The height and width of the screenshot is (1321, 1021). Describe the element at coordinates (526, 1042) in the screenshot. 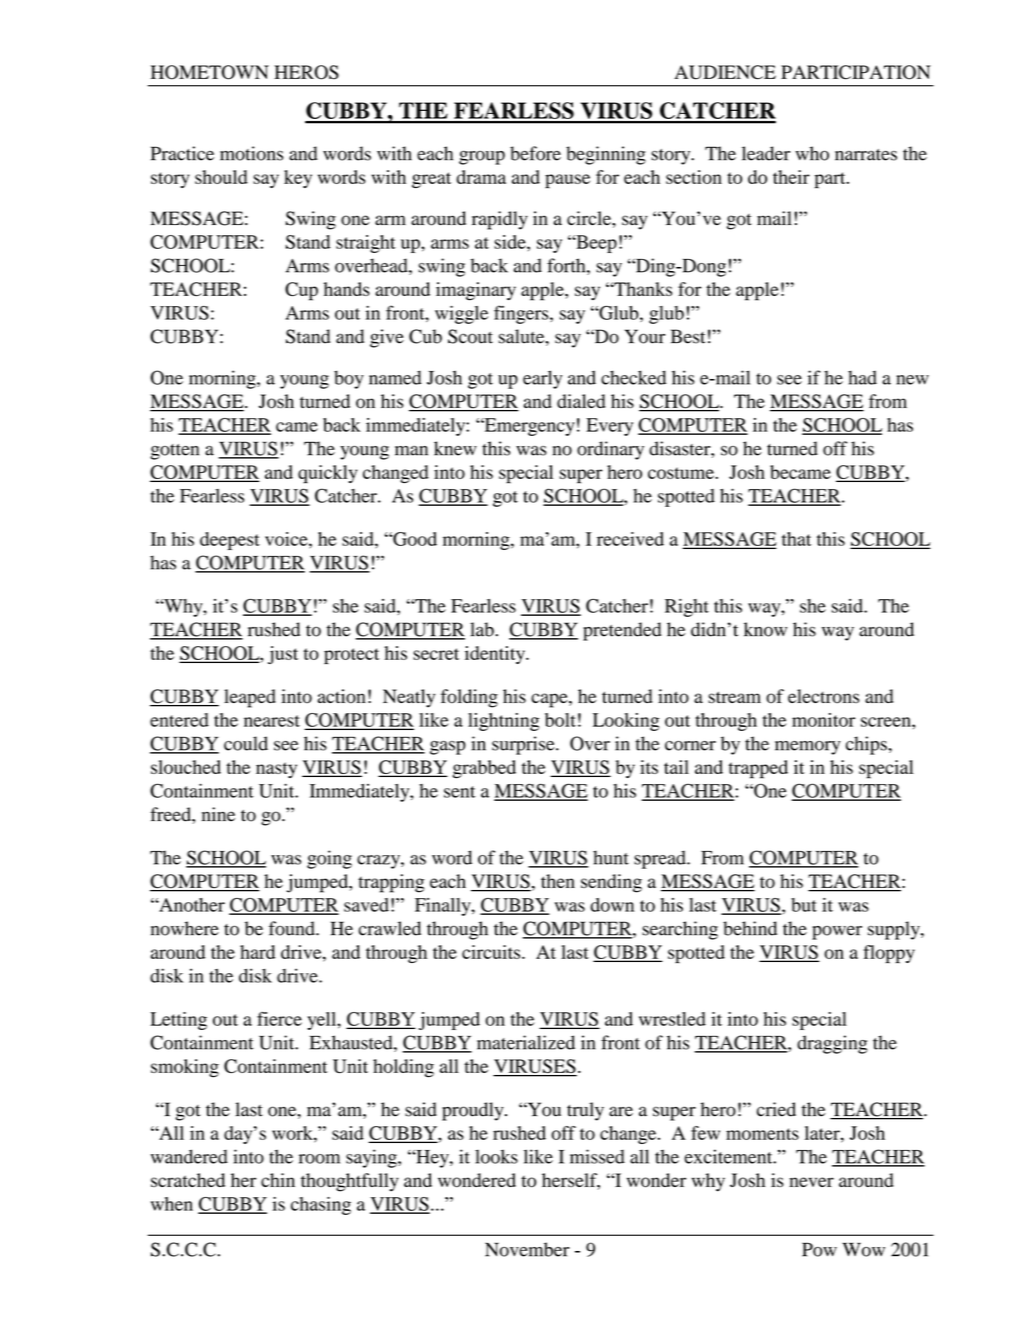

I see `materialized` at that location.
